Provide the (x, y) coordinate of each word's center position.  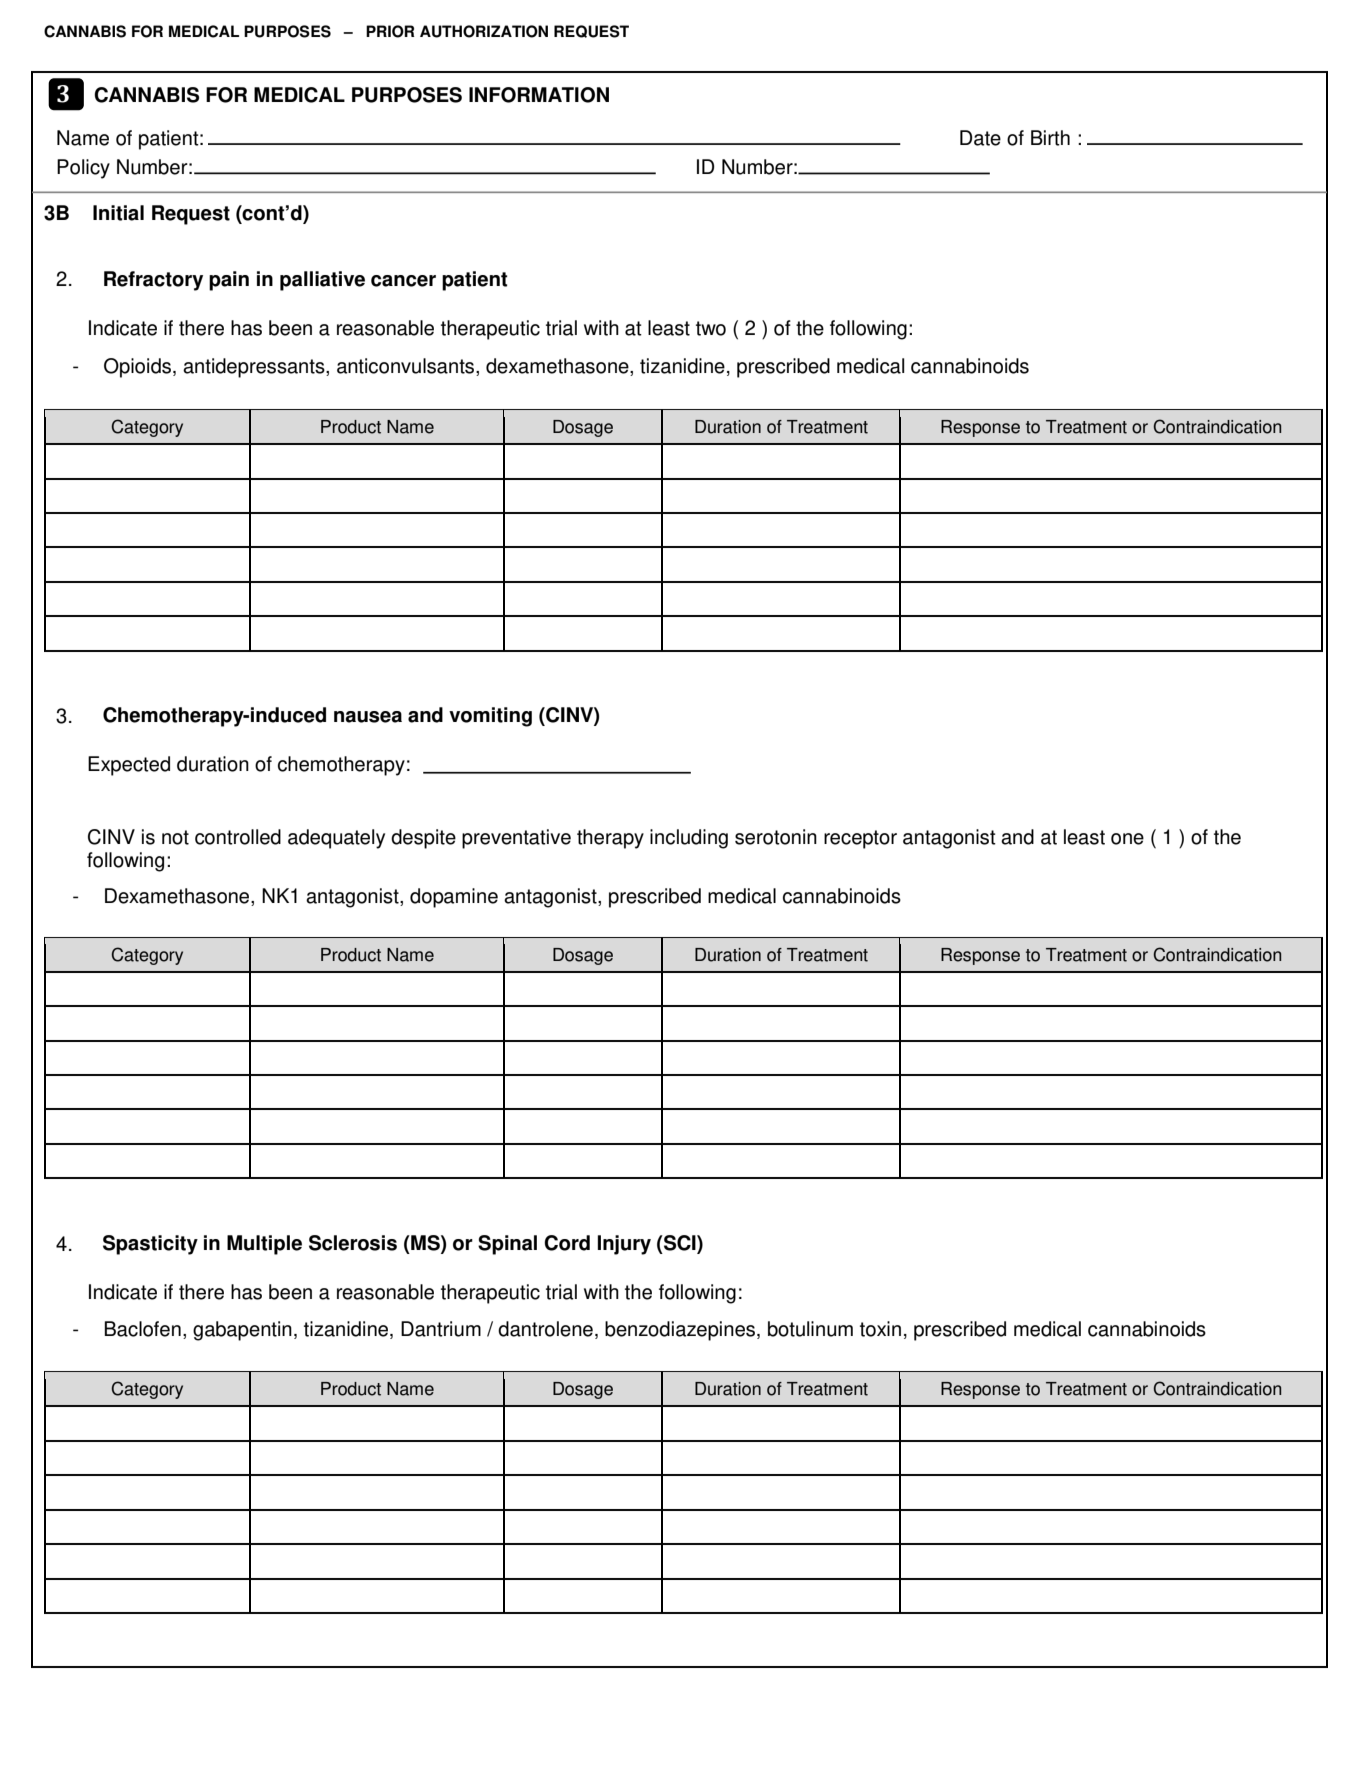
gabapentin (242, 1331)
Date (980, 138)
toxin (880, 1329)
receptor (860, 839)
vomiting (490, 717)
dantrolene (545, 1329)
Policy (83, 169)
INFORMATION (539, 95)
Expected (129, 766)
